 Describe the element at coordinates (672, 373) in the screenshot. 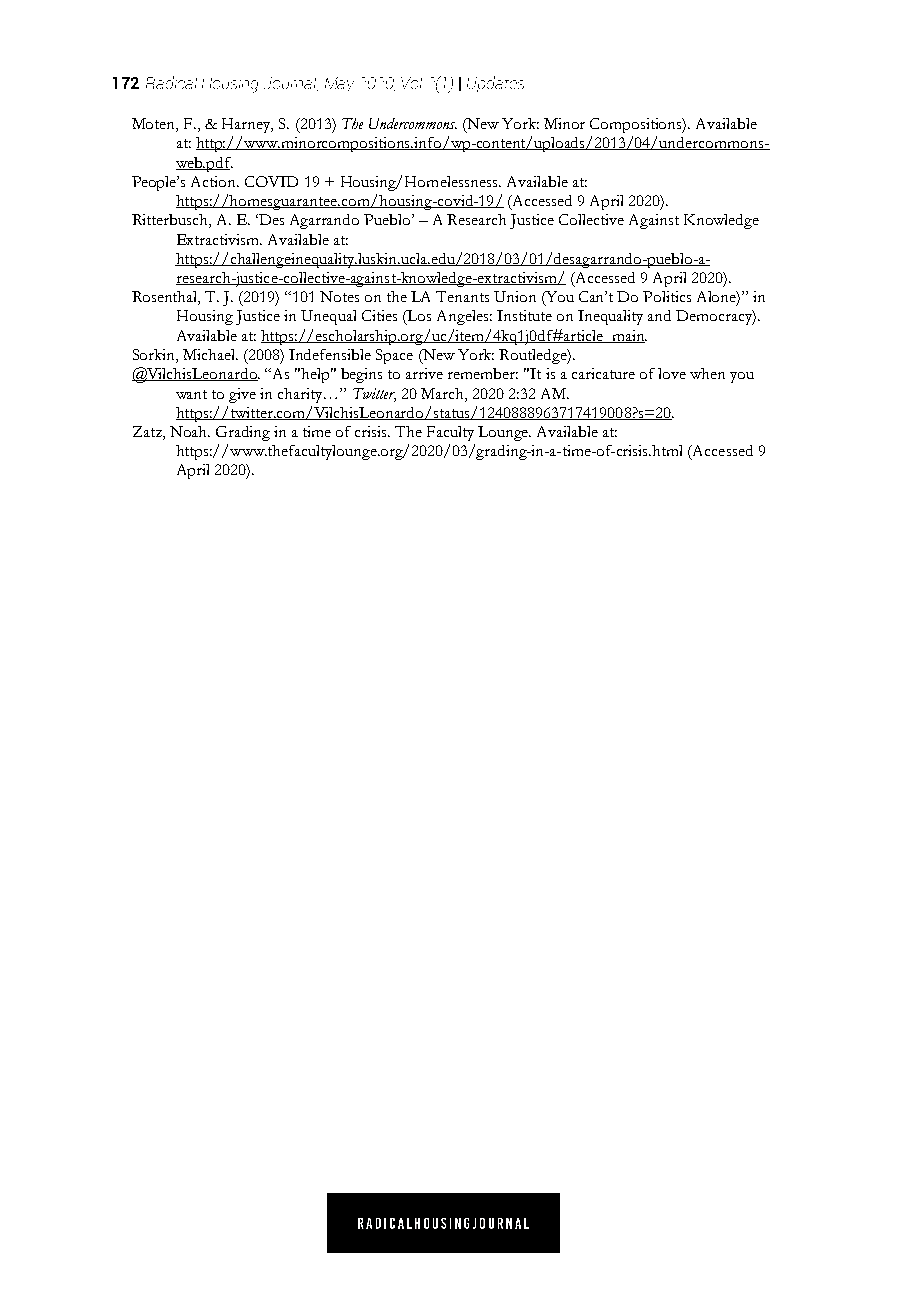

I see `love` at that location.
